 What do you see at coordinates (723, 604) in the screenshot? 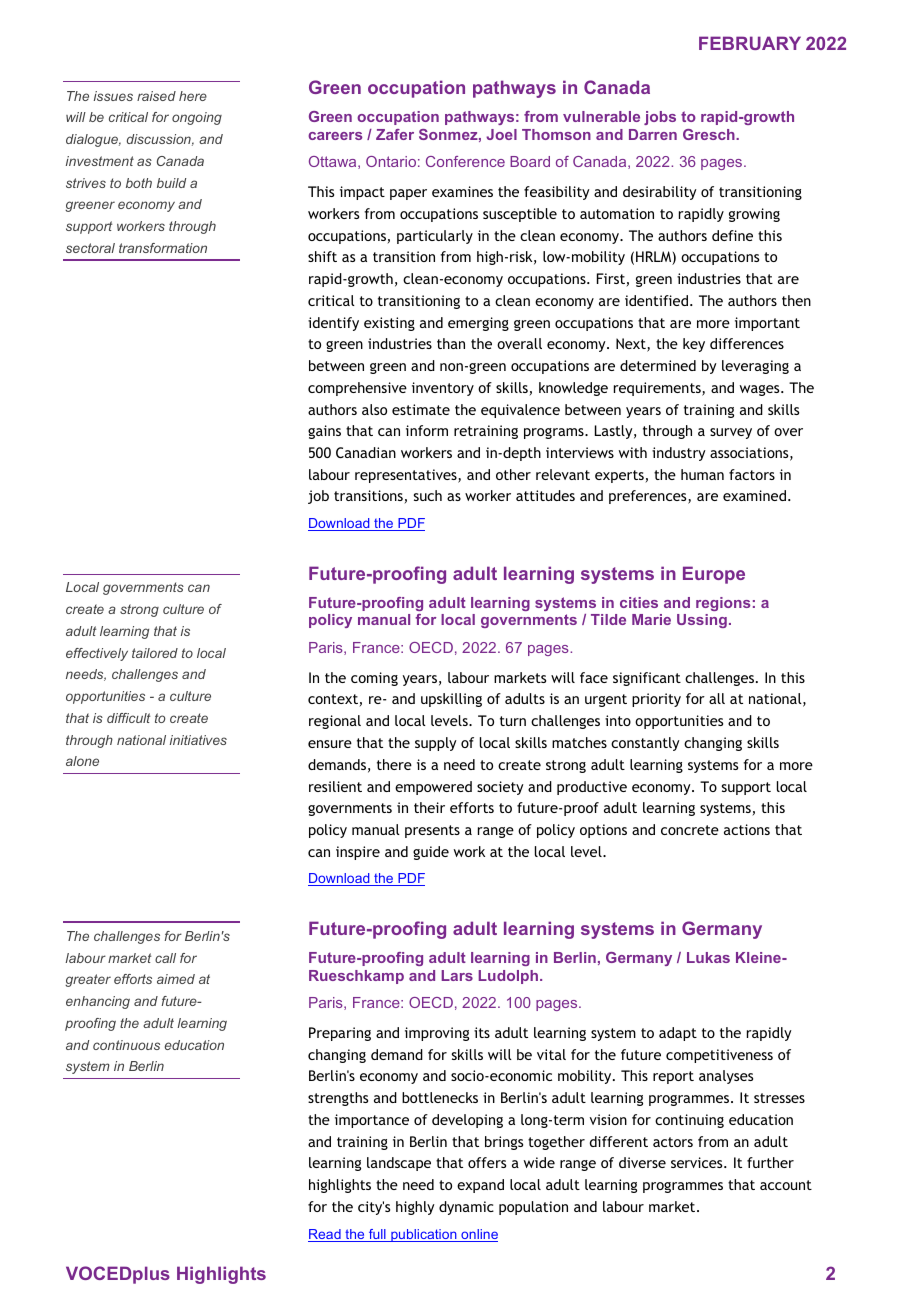
I see `regions` at bounding box center [723, 604].
